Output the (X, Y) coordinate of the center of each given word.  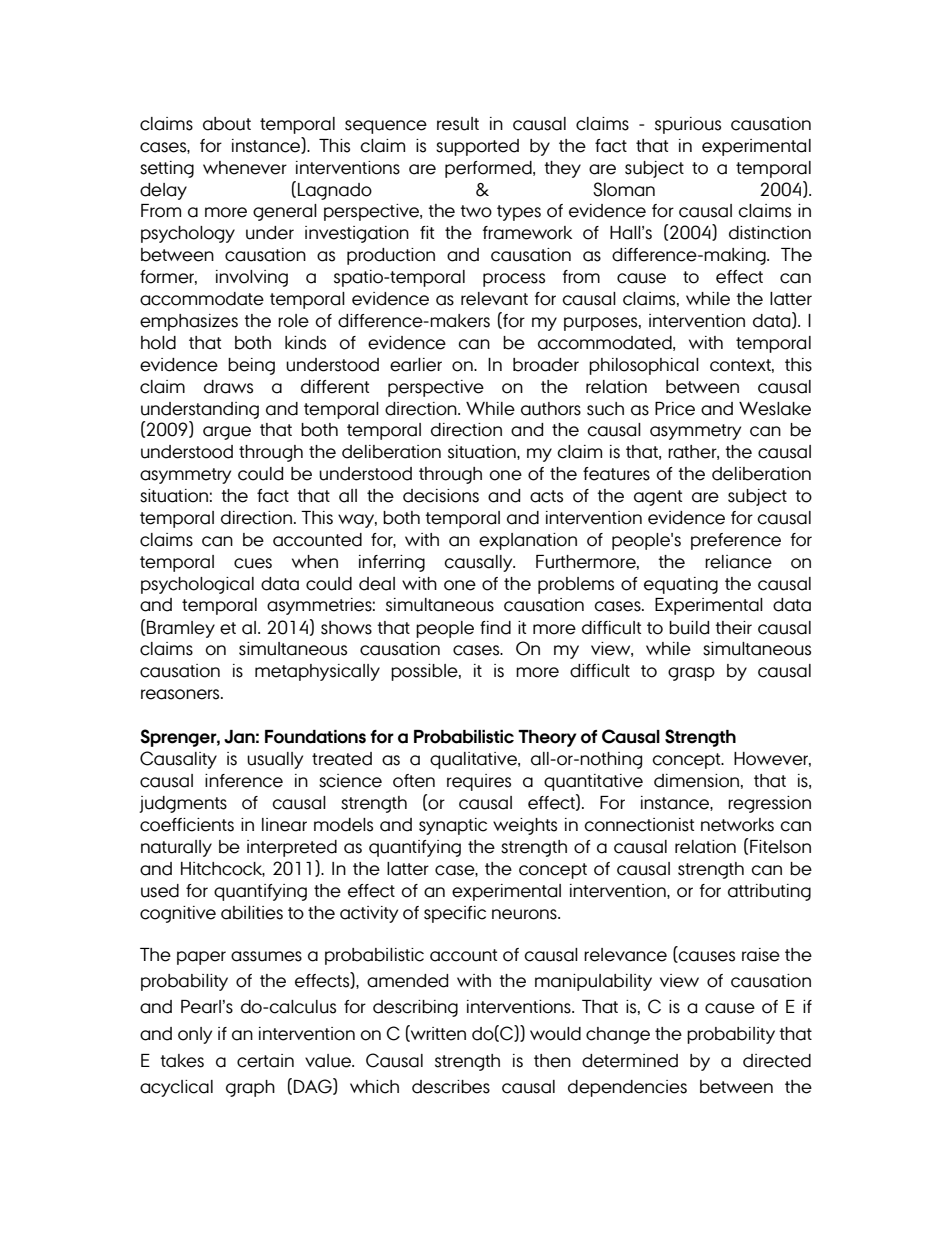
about (227, 124)
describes (451, 1087)
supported (477, 147)
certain (265, 1061)
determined (630, 1061)
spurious (688, 125)
